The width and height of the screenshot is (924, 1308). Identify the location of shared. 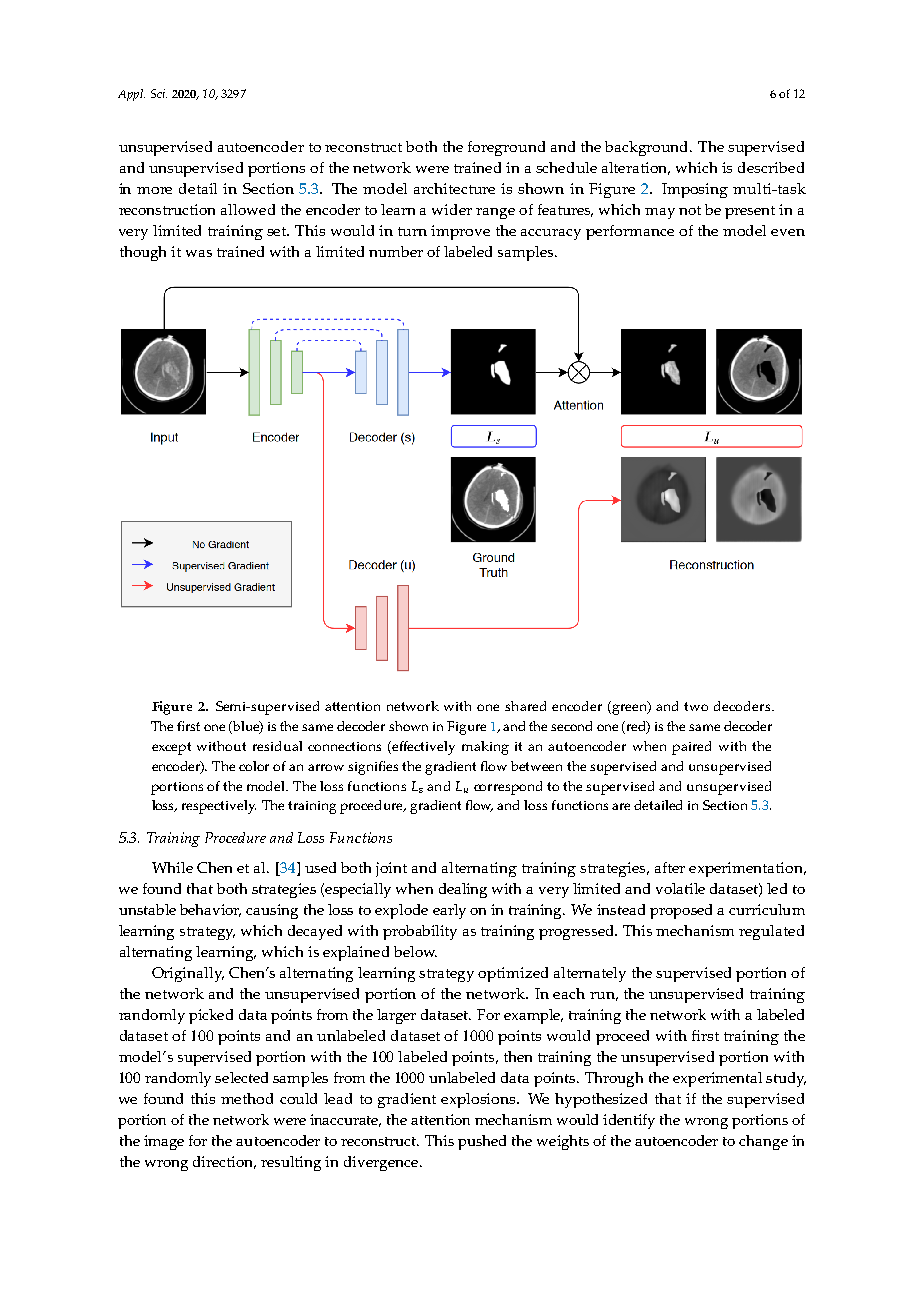
(525, 706).
